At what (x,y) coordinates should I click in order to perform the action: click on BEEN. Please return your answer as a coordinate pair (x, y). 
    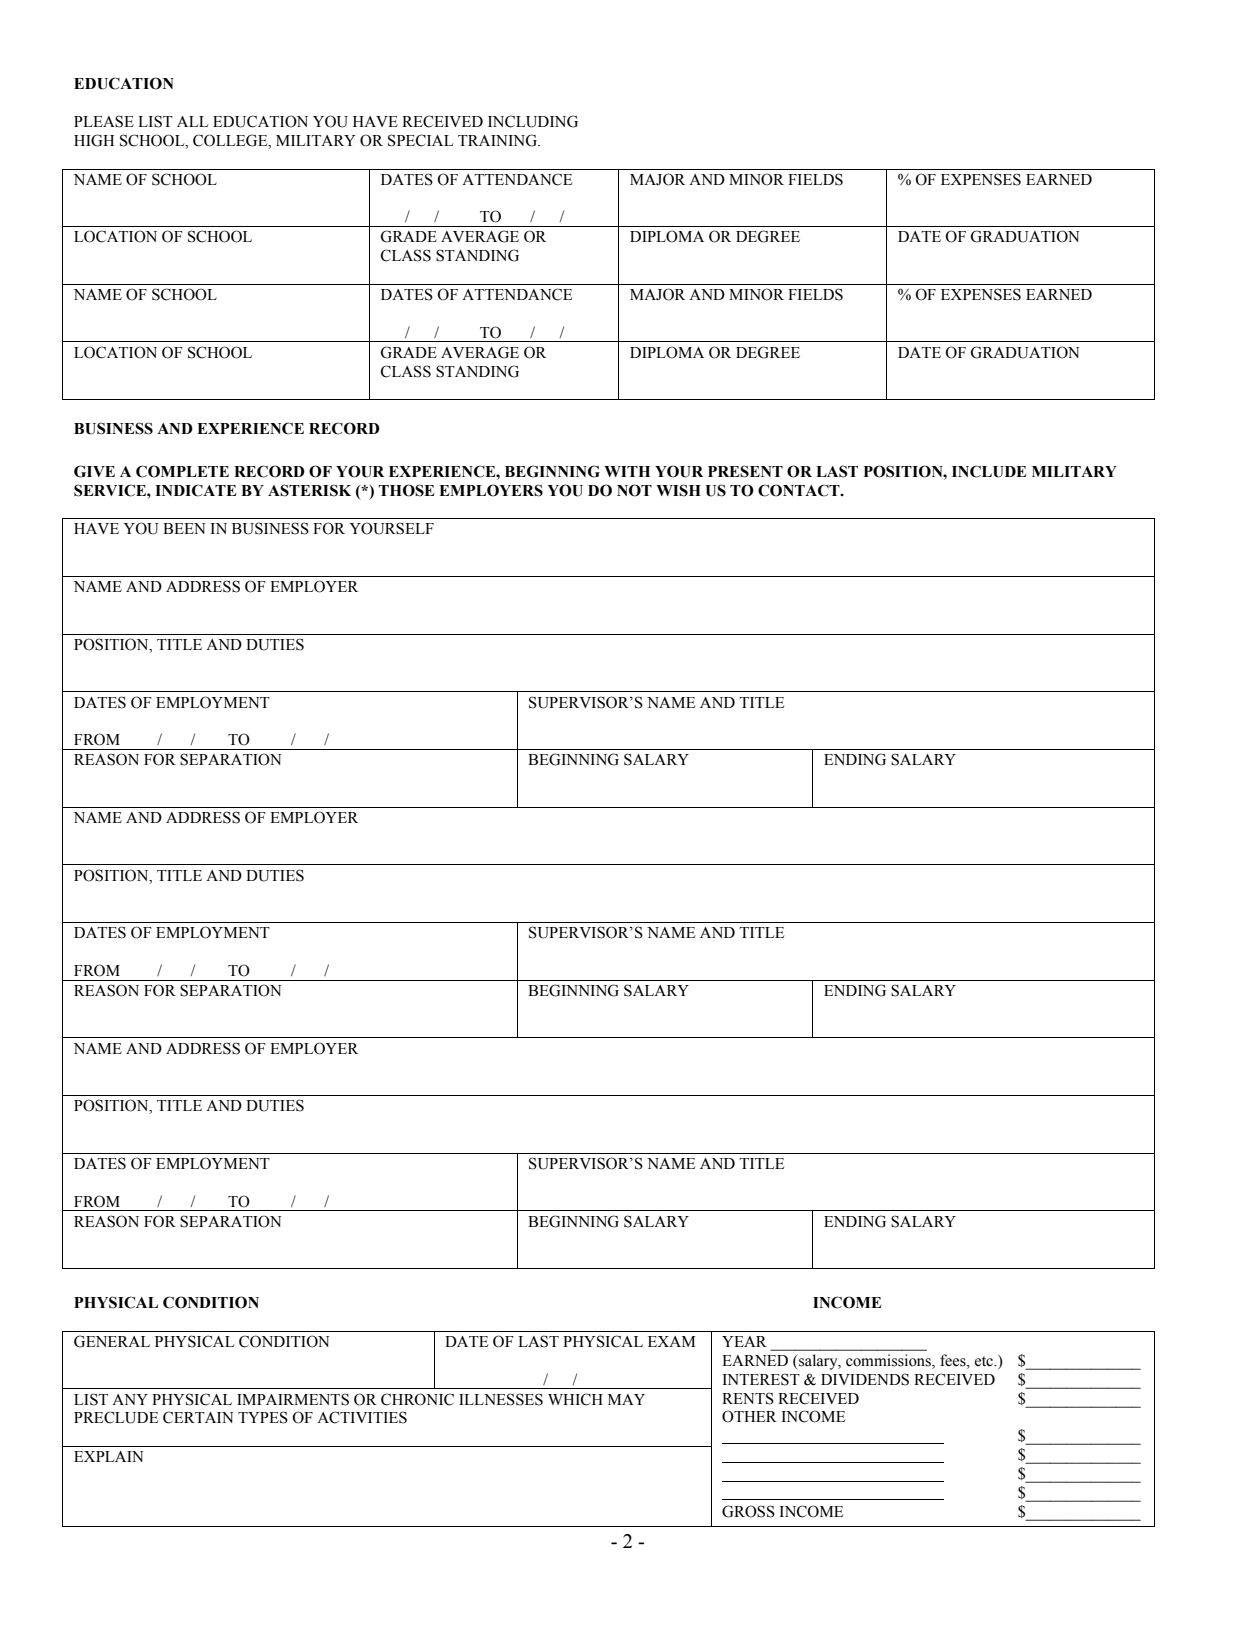
    Looking at the image, I should click on (184, 528).
